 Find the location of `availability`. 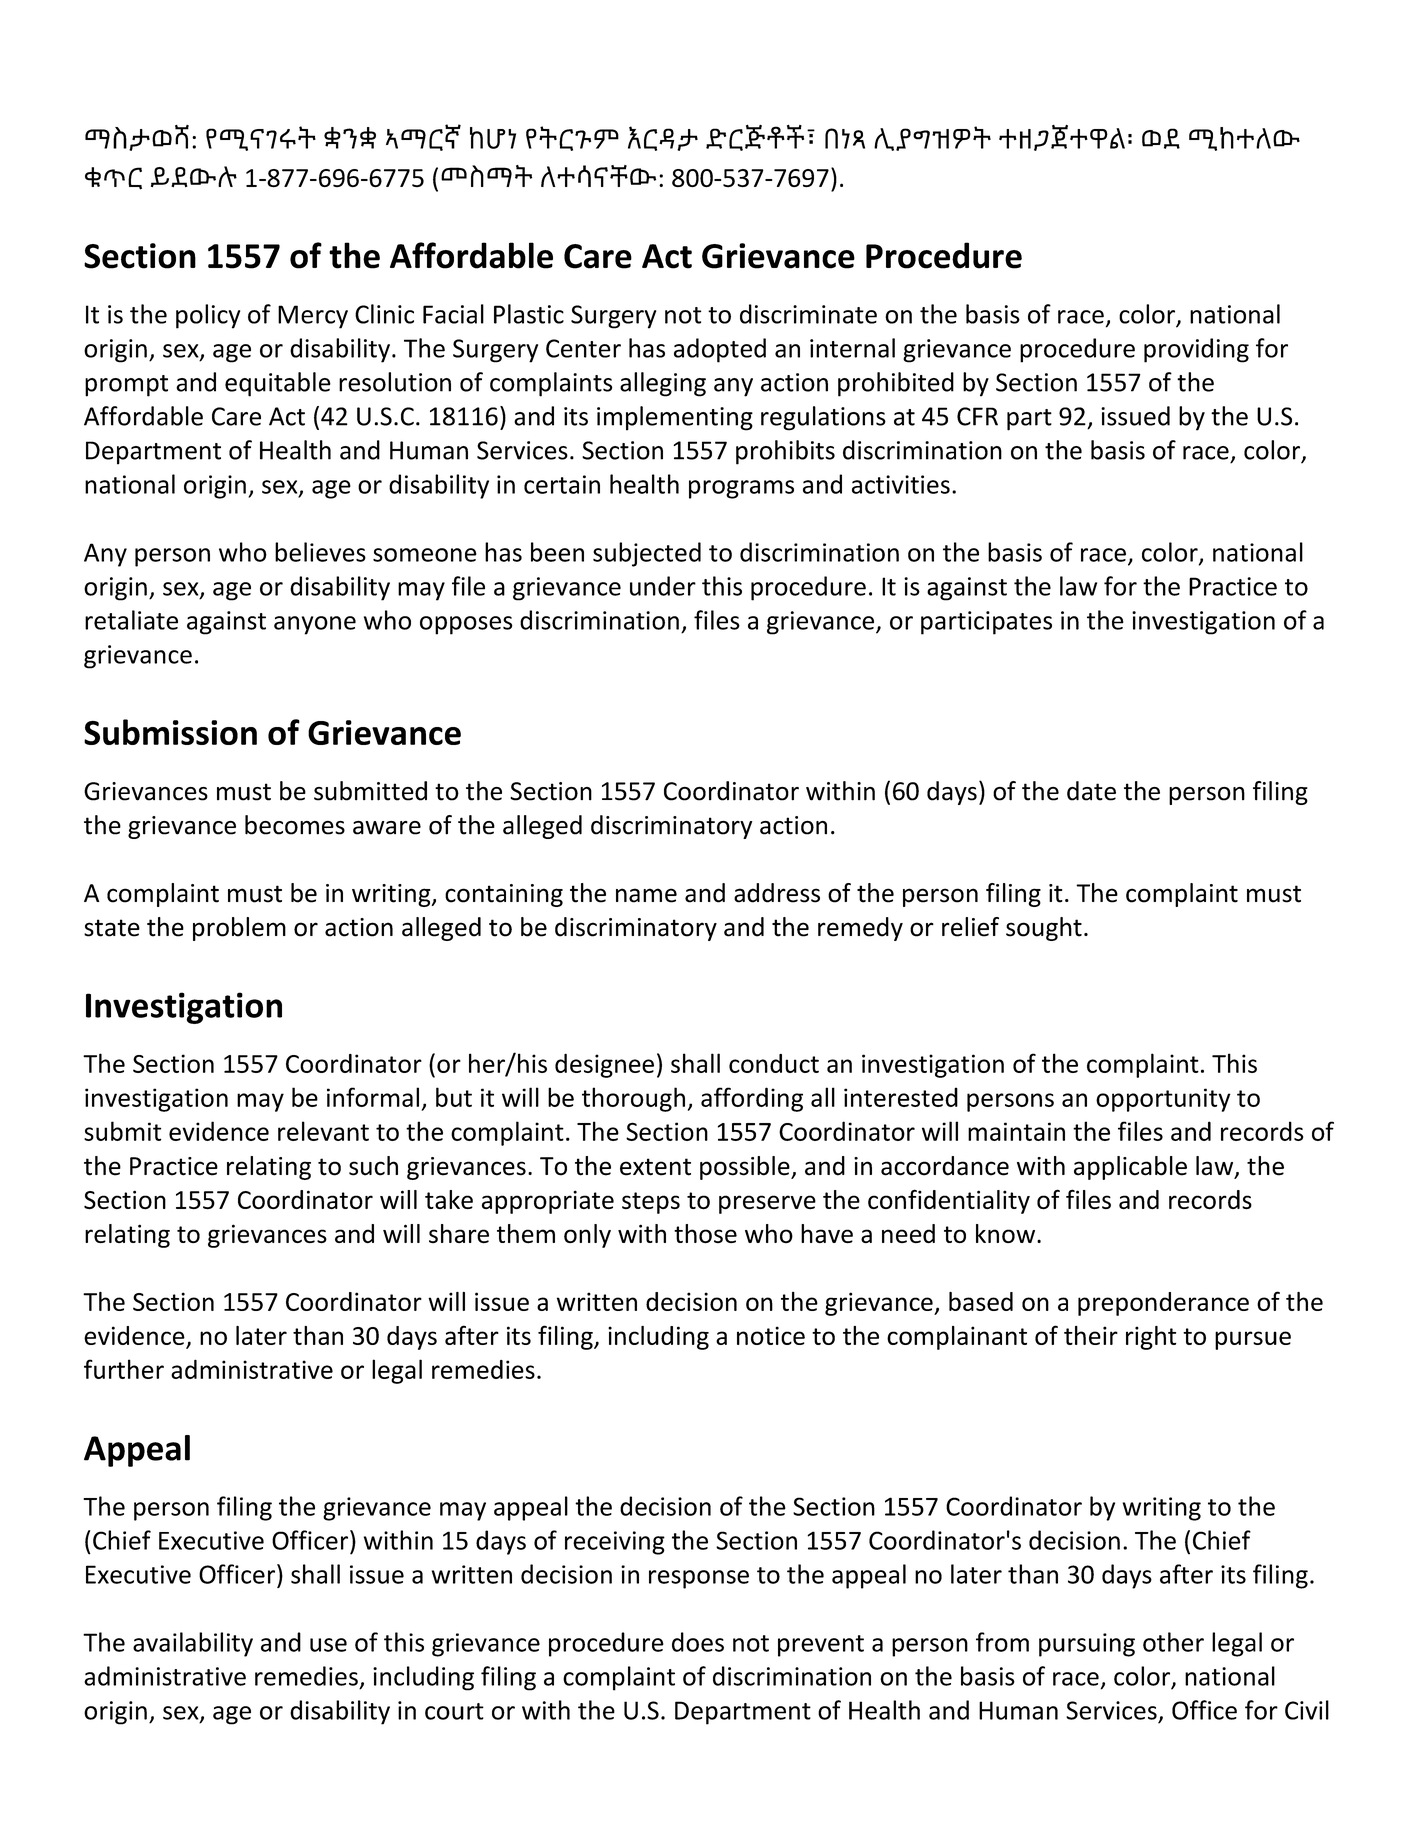

availability is located at coordinates (193, 1644).
